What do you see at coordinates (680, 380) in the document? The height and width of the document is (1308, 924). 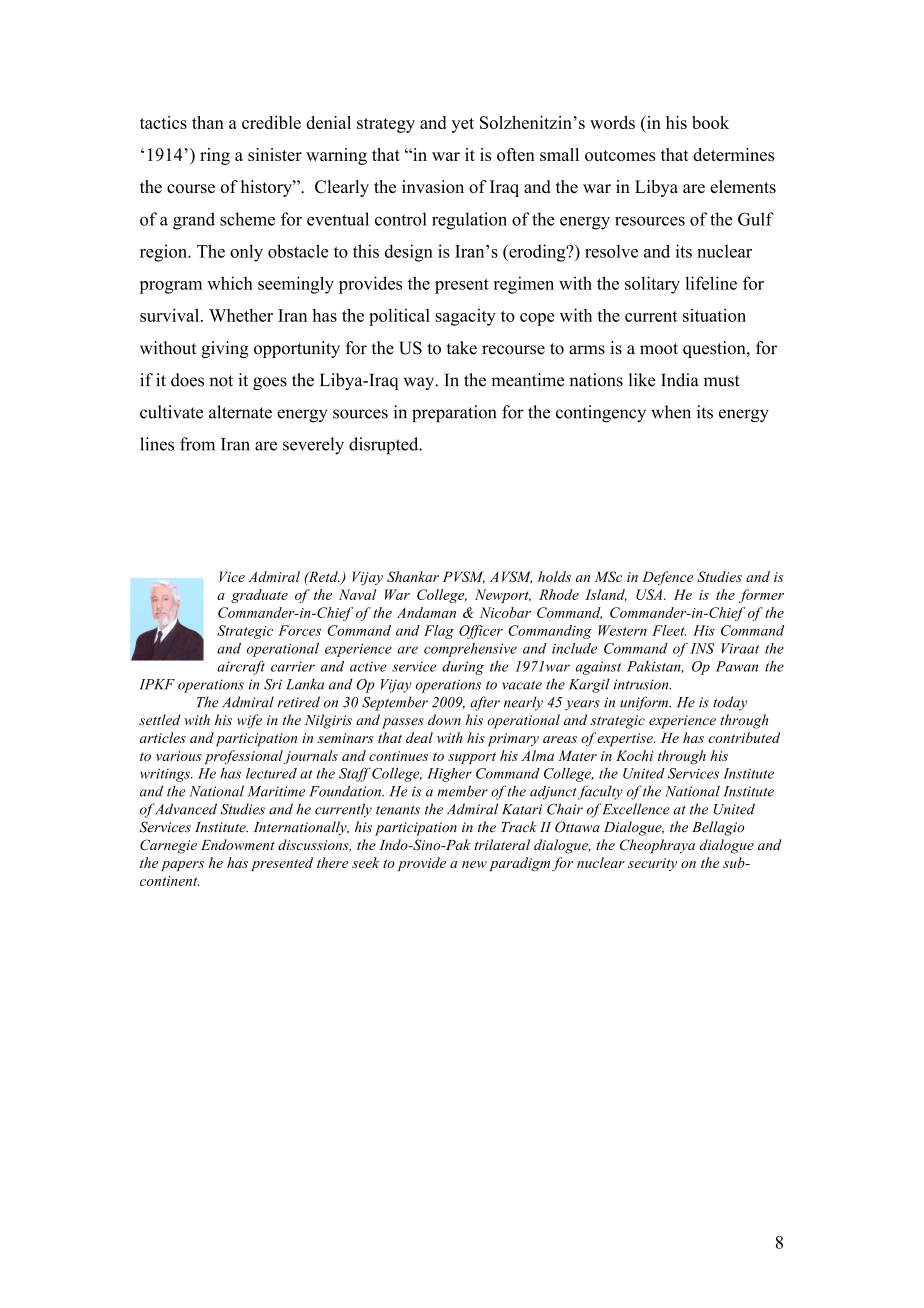 I see `India` at bounding box center [680, 380].
